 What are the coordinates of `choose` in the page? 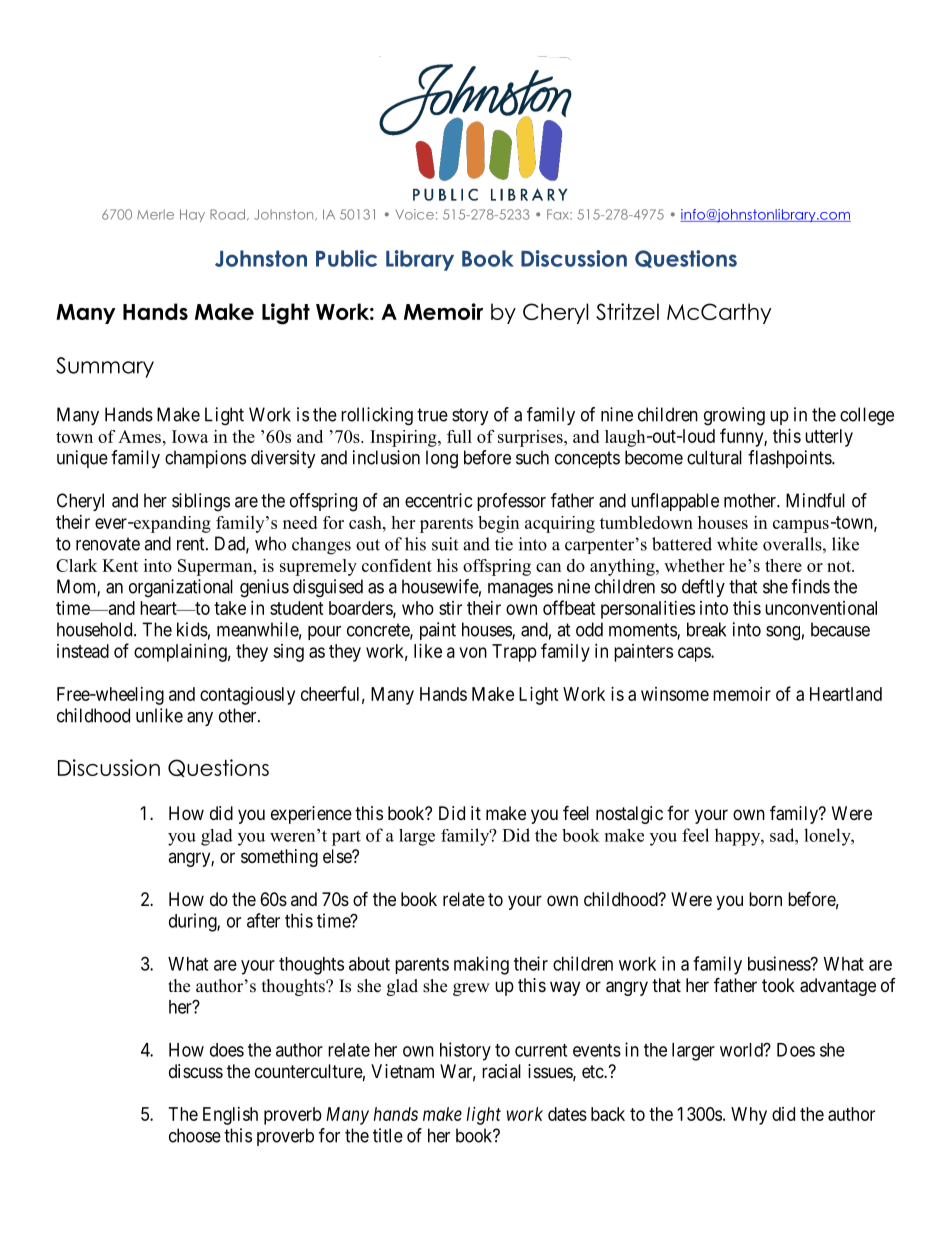 It's located at (195, 1135).
